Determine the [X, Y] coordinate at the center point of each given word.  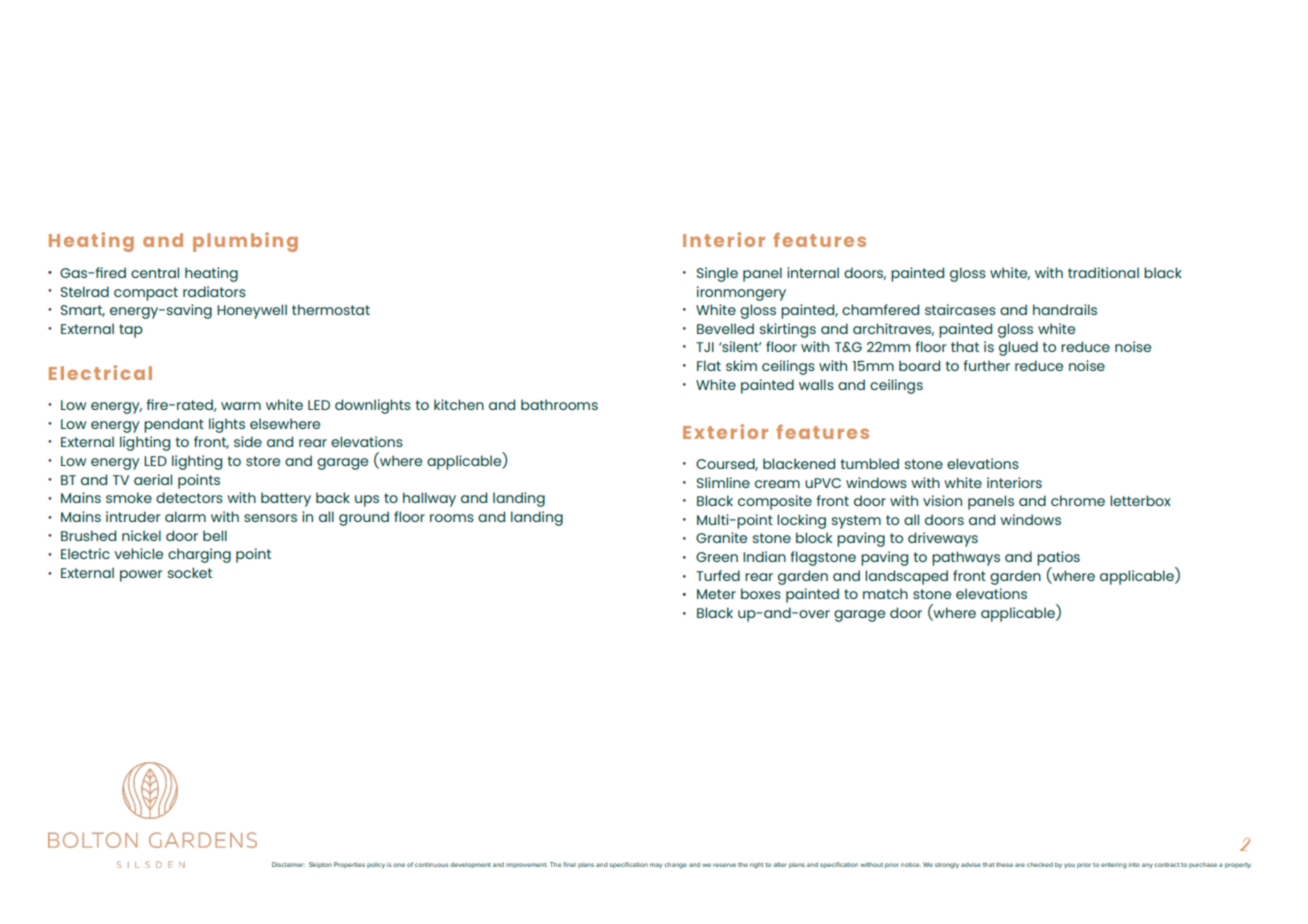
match [885, 593]
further [986, 365]
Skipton [320, 865]
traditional [1103, 272]
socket [189, 572]
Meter [716, 594]
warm [241, 406]
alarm [185, 516]
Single [717, 274]
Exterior [725, 431]
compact [146, 294]
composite [775, 502]
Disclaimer [288, 864]
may [656, 865]
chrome [1078, 500]
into [1134, 865]
